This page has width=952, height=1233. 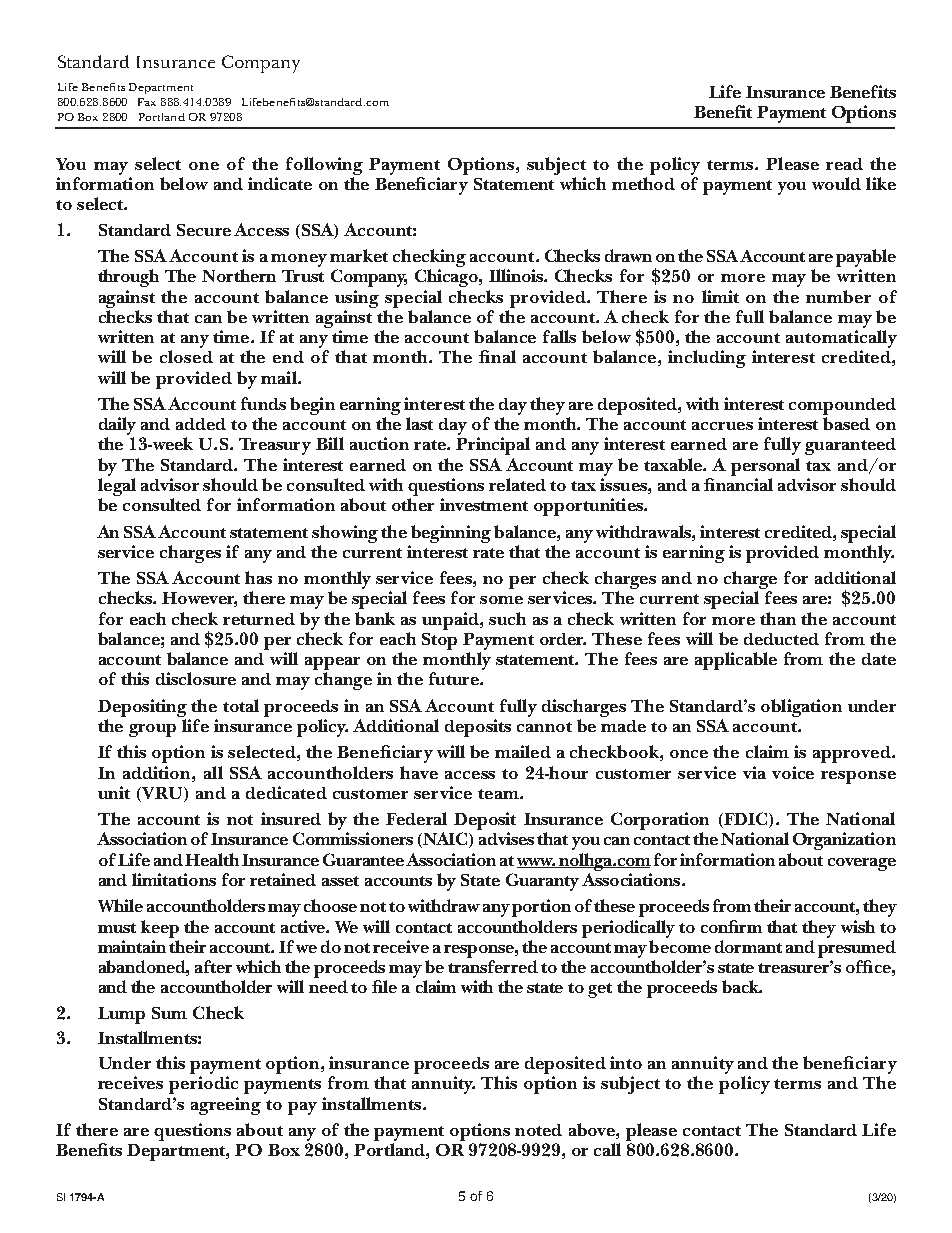 What do you see at coordinates (643, 183) in the page?
I see `method` at bounding box center [643, 183].
